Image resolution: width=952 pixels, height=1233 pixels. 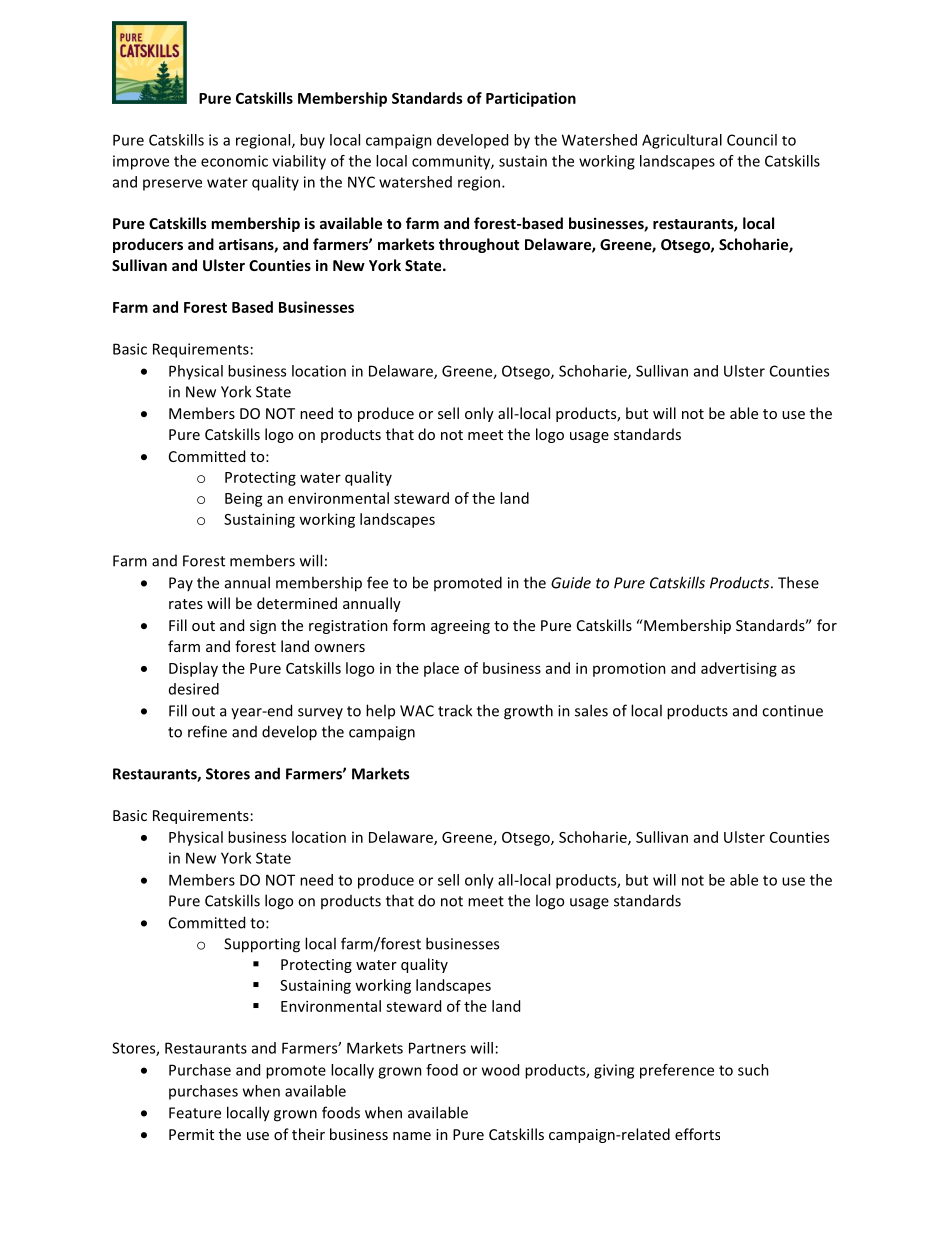 What do you see at coordinates (262, 945) in the image?
I see `Supporting` at bounding box center [262, 945].
